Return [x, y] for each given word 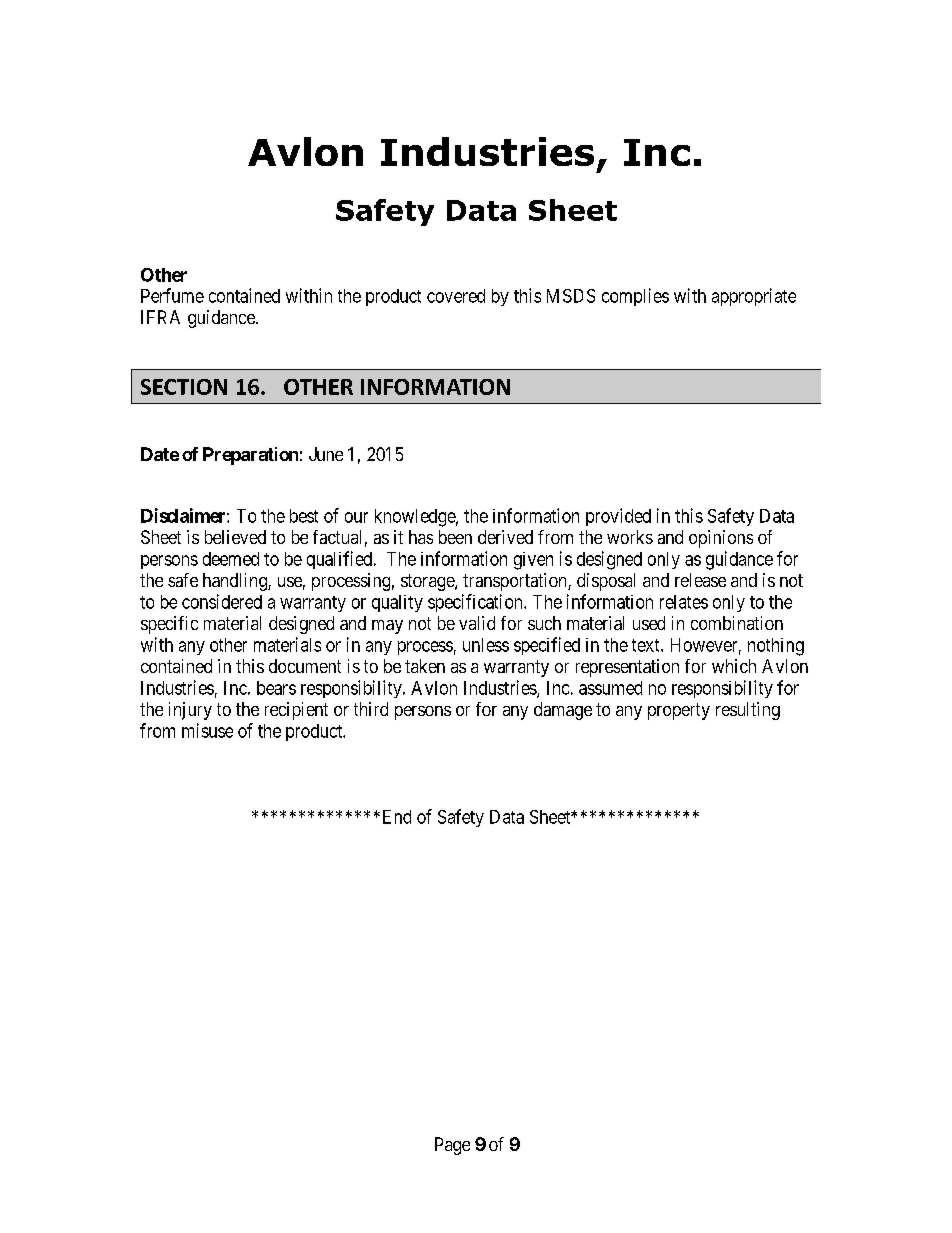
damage [563, 711]
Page [452, 1146]
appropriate [754, 297]
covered [456, 296]
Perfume [172, 295]
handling [236, 582]
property [679, 711]
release [700, 580]
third [371, 709]
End [397, 817]
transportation [516, 582]
